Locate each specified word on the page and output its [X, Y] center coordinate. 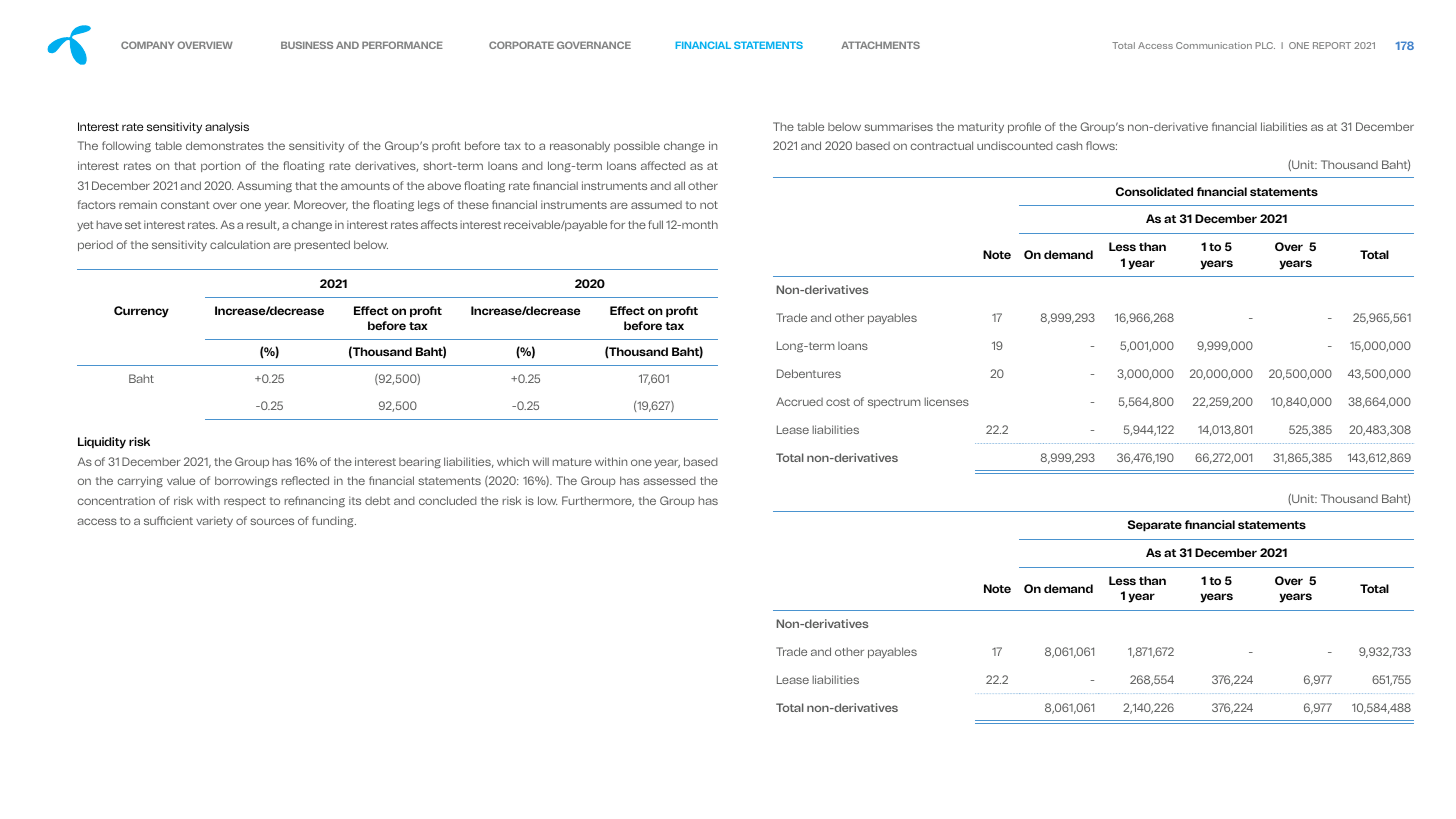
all [679, 185]
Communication [1214, 45]
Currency [141, 312]
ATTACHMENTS [880, 45]
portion [220, 166]
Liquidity [102, 443]
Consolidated [1154, 191]
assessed [669, 480]
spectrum [894, 403]
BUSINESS [307, 45]
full [655, 224]
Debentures [809, 373]
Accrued [799, 401]
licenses [946, 401]
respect [245, 502]
